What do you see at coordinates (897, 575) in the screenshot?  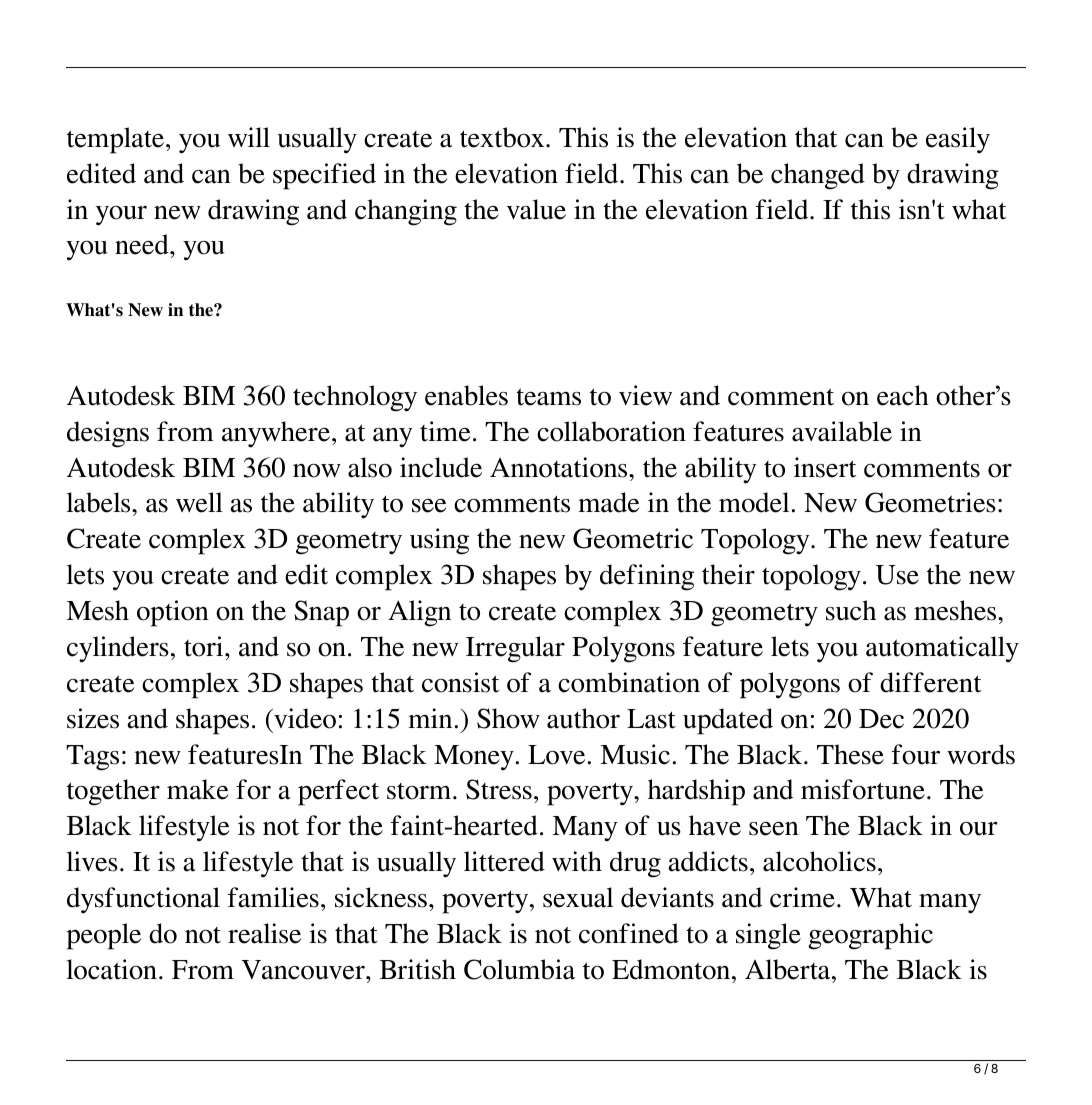 I see `Use` at bounding box center [897, 575].
